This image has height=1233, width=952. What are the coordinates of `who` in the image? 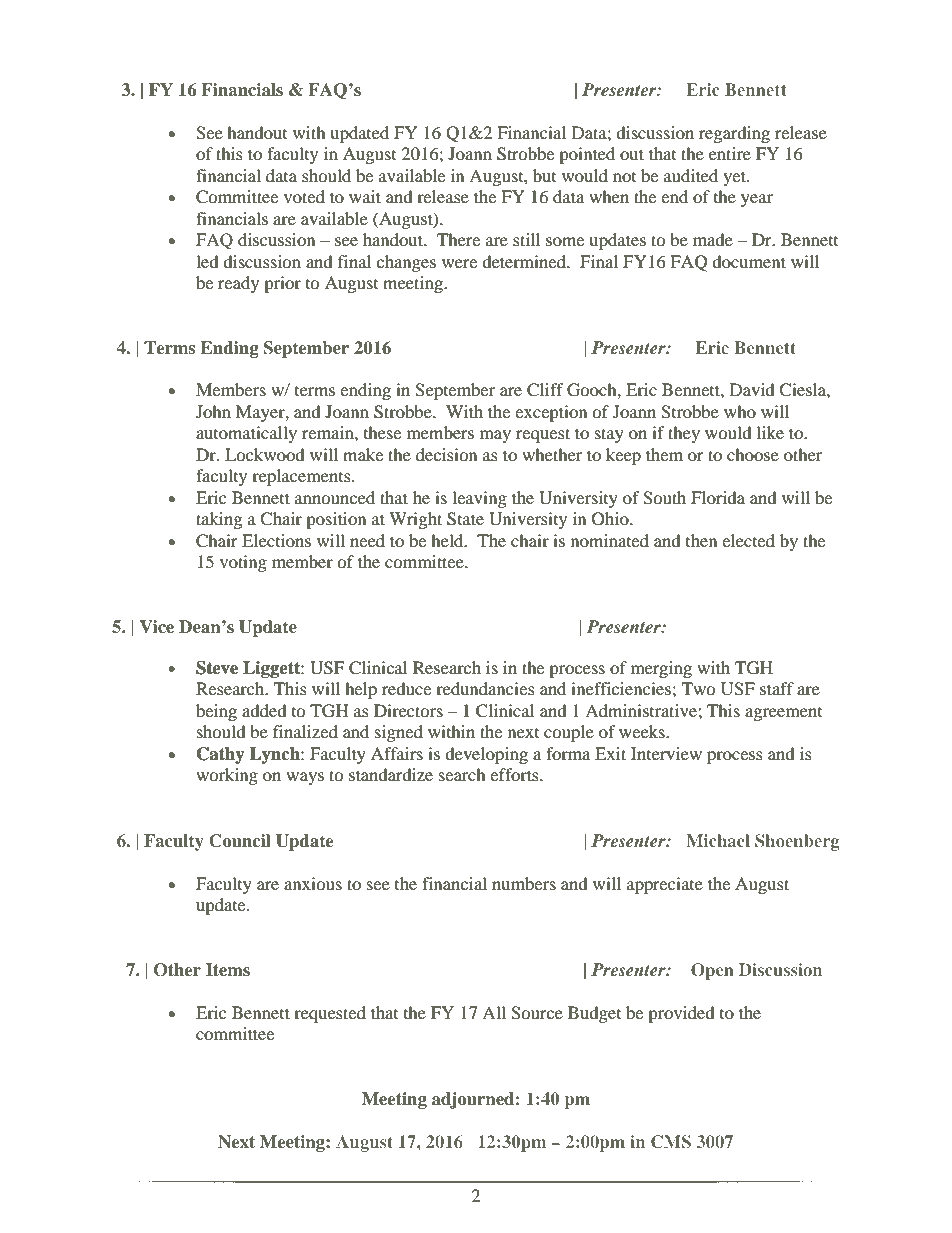 It's located at (740, 411).
